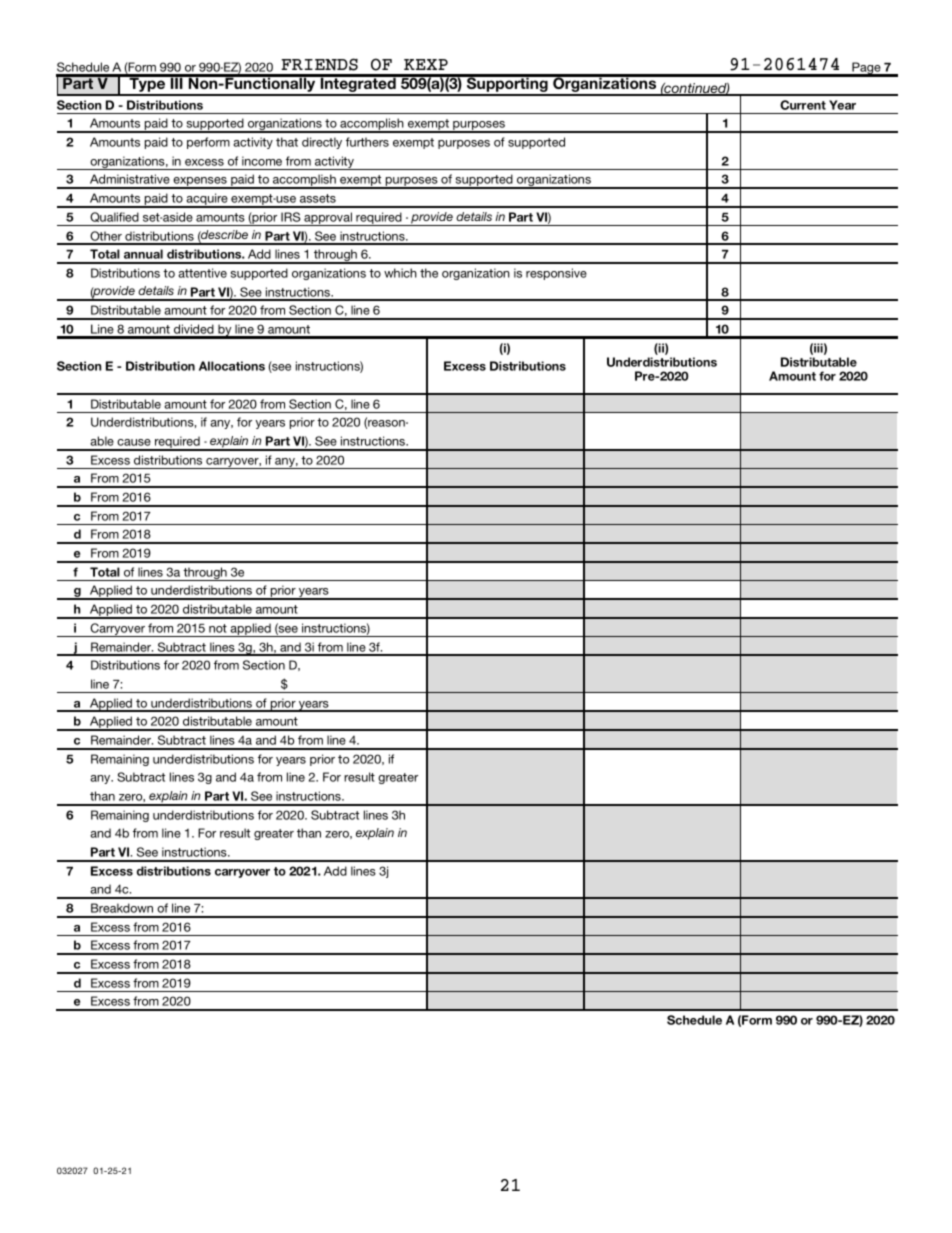 The image size is (952, 1233). I want to click on furthers, so click(367, 142).
